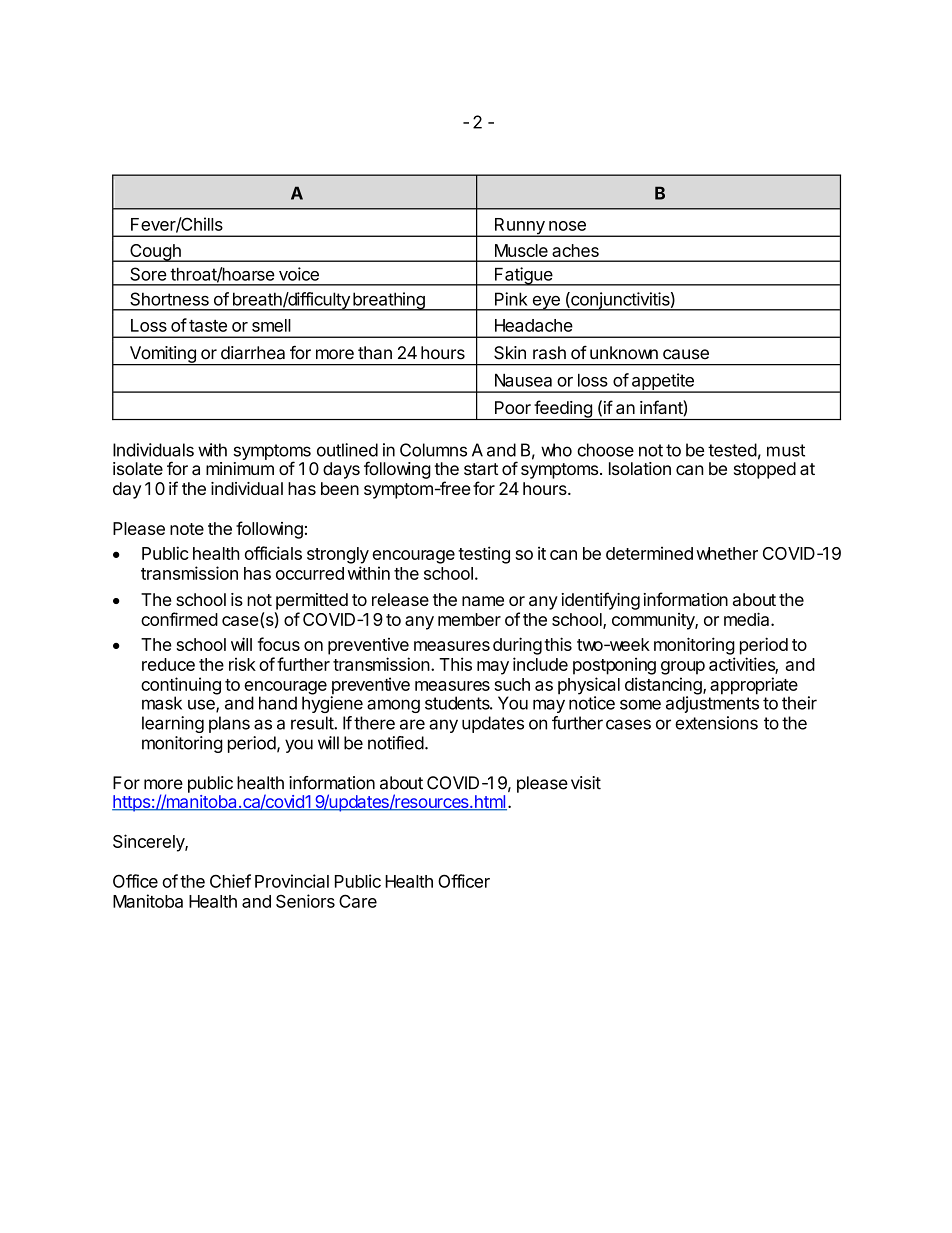  I want to click on minimum, so click(240, 468).
